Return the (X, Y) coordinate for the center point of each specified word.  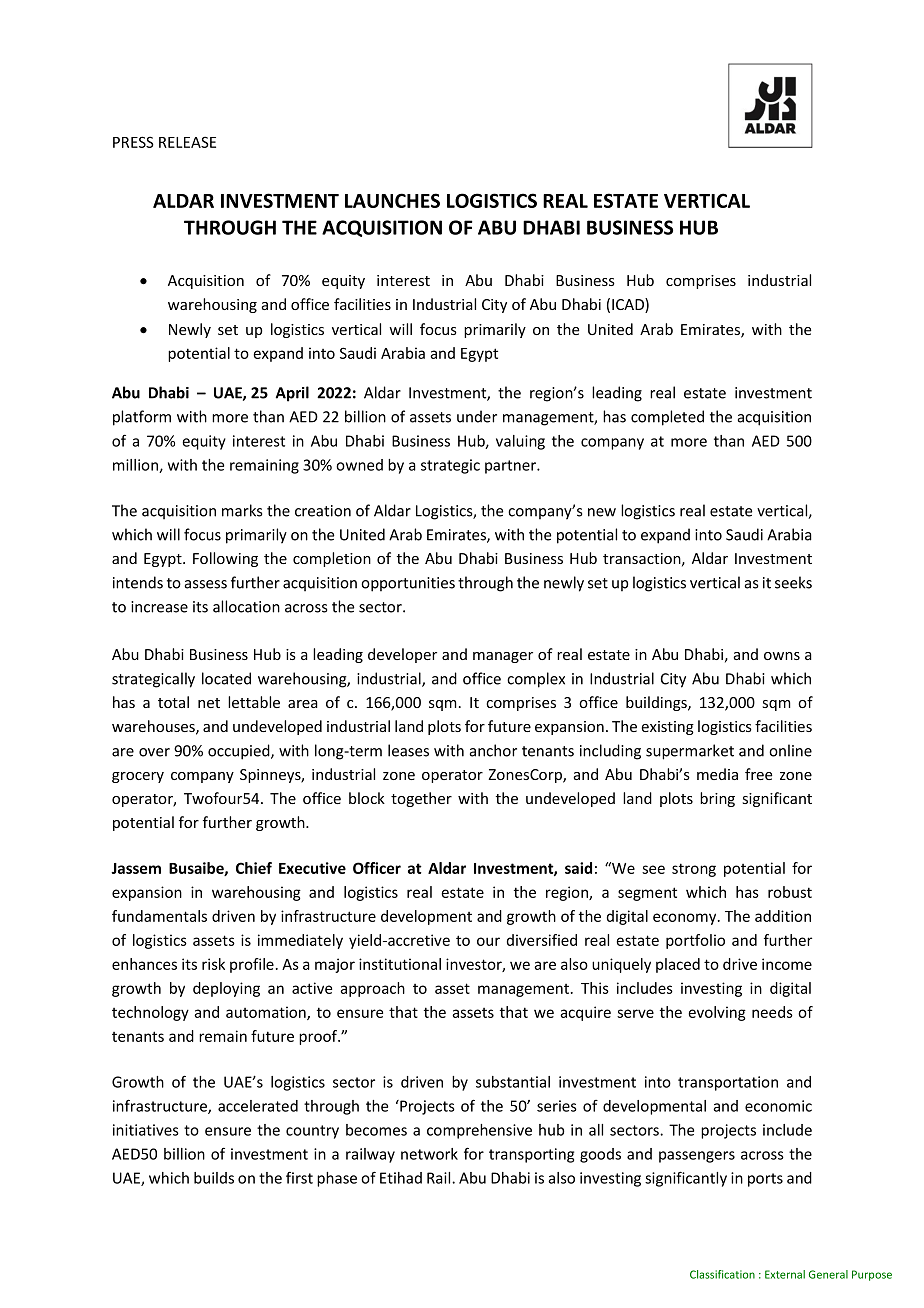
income (787, 964)
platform (142, 418)
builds (214, 1178)
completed (667, 418)
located (226, 678)
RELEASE (187, 142)
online (790, 750)
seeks (793, 582)
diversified (542, 940)
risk (213, 964)
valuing (520, 442)
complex (536, 680)
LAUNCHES (392, 200)
